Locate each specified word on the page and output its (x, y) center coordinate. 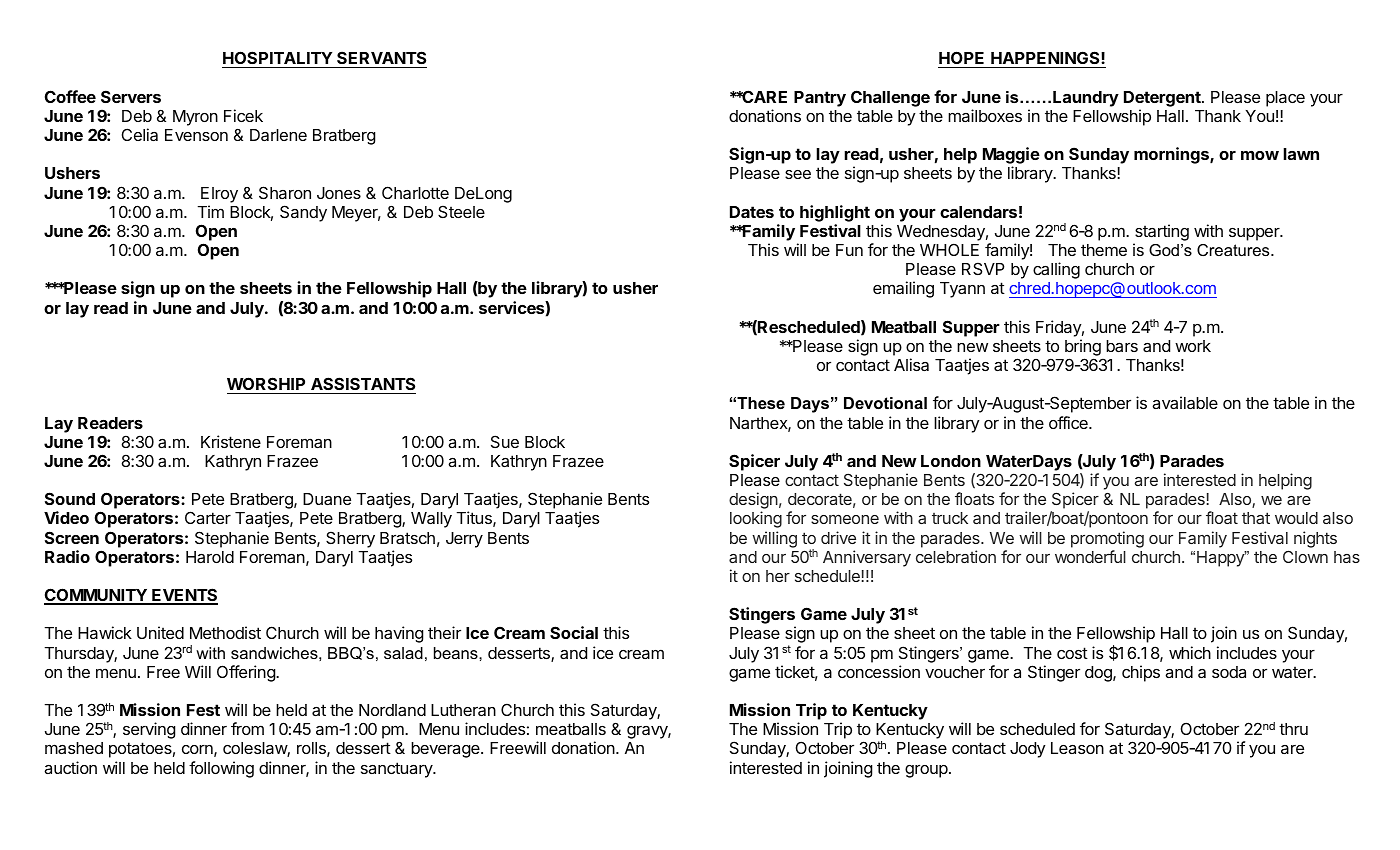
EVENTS (184, 596)
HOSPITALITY (278, 59)
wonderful (1090, 556)
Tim (210, 211)
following (221, 769)
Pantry (820, 99)
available (1185, 402)
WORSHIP (267, 385)
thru (1293, 729)
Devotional (885, 403)
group (926, 771)
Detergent (1163, 99)
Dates (752, 212)
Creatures (1234, 250)
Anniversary (867, 558)
